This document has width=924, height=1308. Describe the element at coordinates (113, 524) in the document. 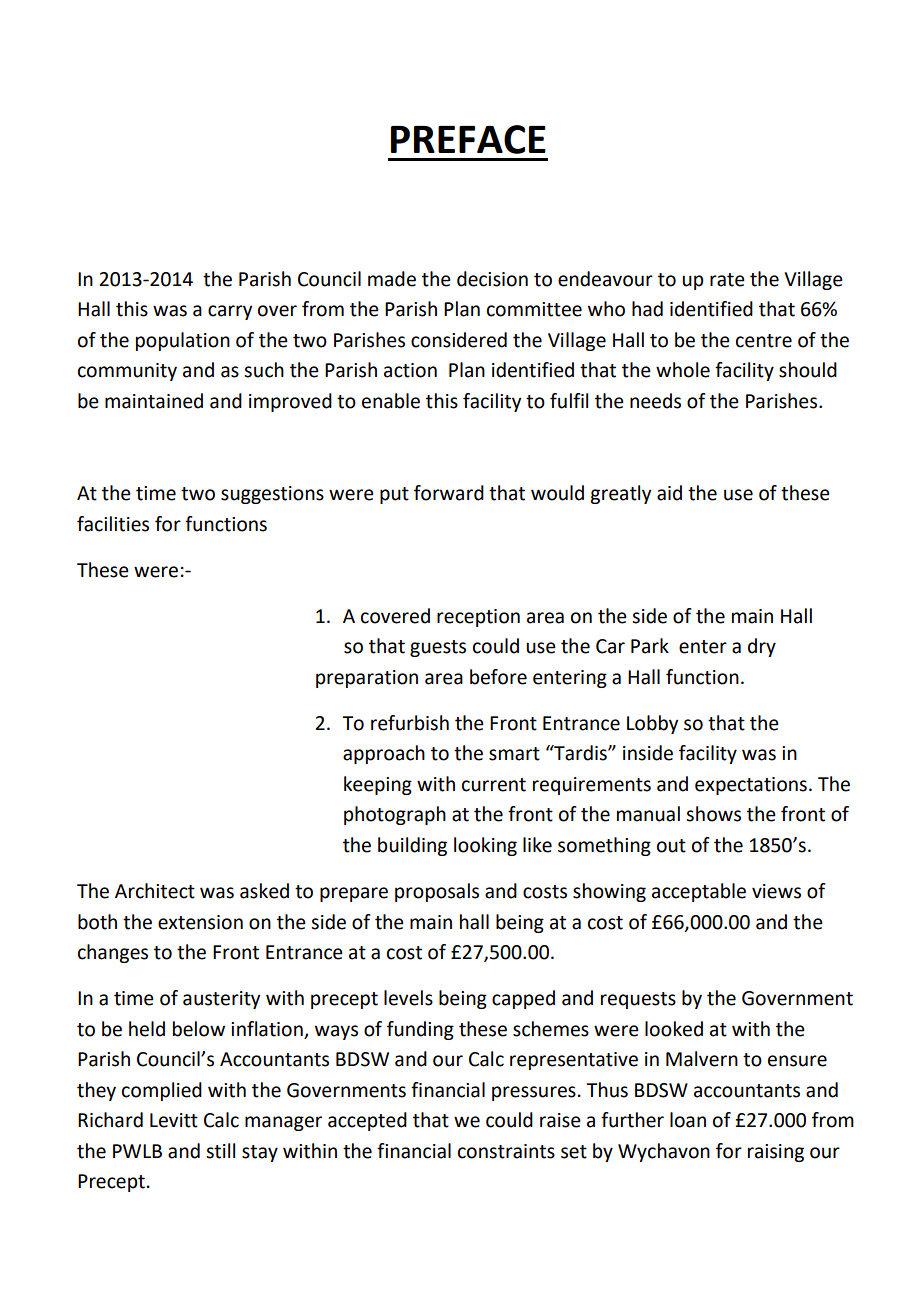

I see `facilities` at that location.
